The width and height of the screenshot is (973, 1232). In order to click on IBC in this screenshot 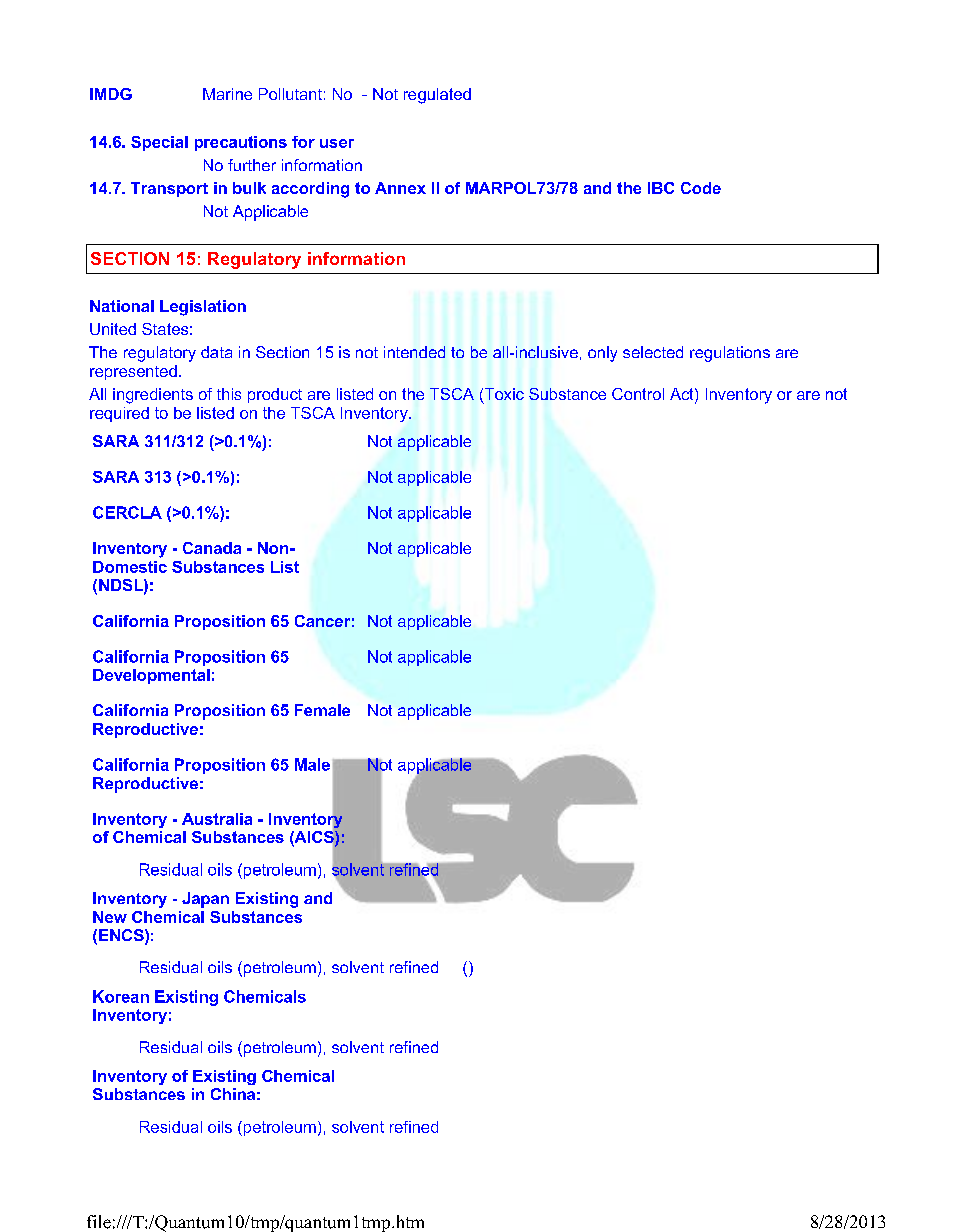, I will do `click(661, 188)`.
